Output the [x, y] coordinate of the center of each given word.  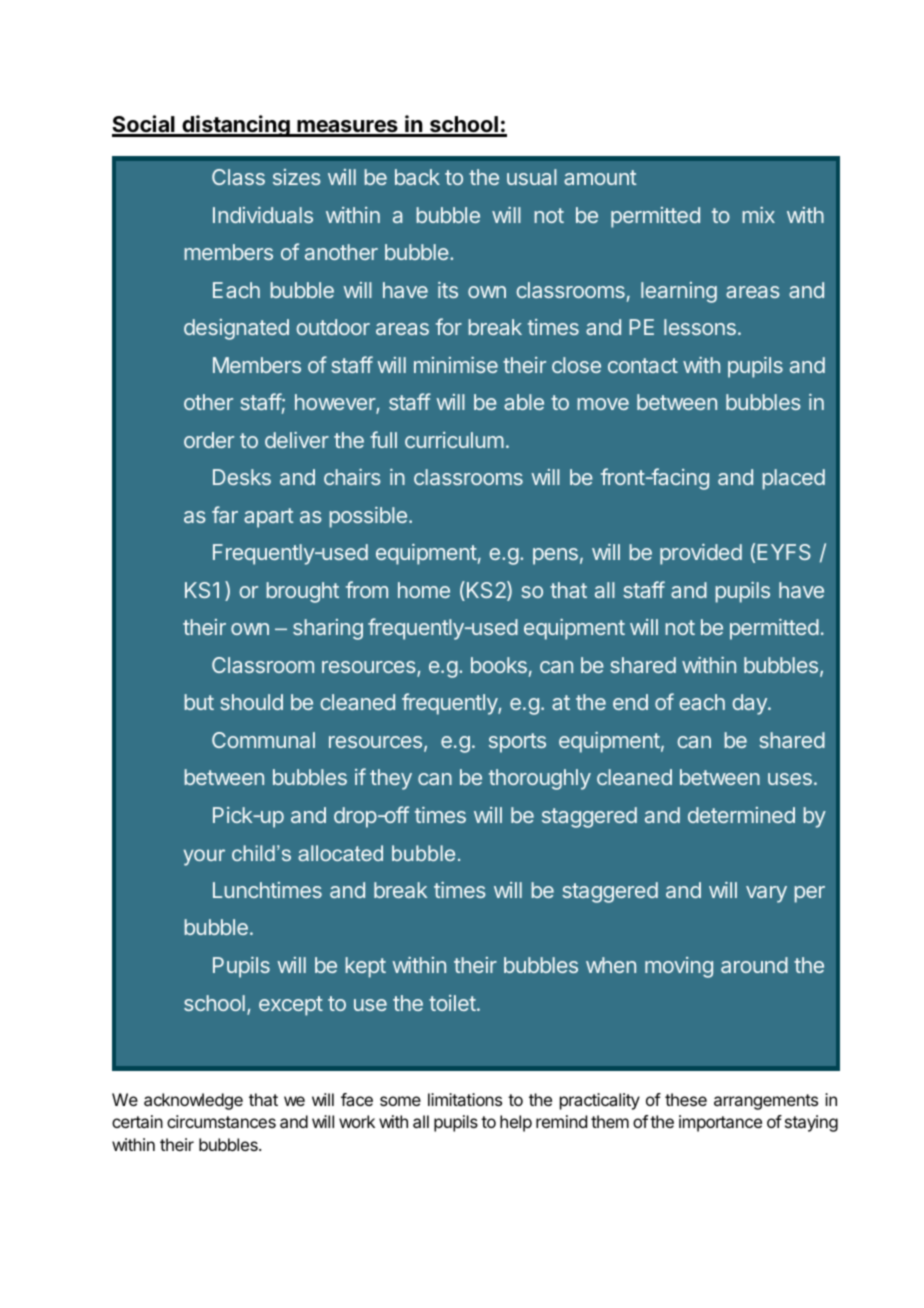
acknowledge [193, 1101]
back [417, 177]
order [209, 440]
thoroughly [540, 779]
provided [701, 554]
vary [766, 894]
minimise [456, 365]
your [204, 857]
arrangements [766, 1102]
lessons [700, 327]
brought [303, 592]
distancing [236, 126]
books [499, 665]
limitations [465, 1099]
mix [759, 215]
